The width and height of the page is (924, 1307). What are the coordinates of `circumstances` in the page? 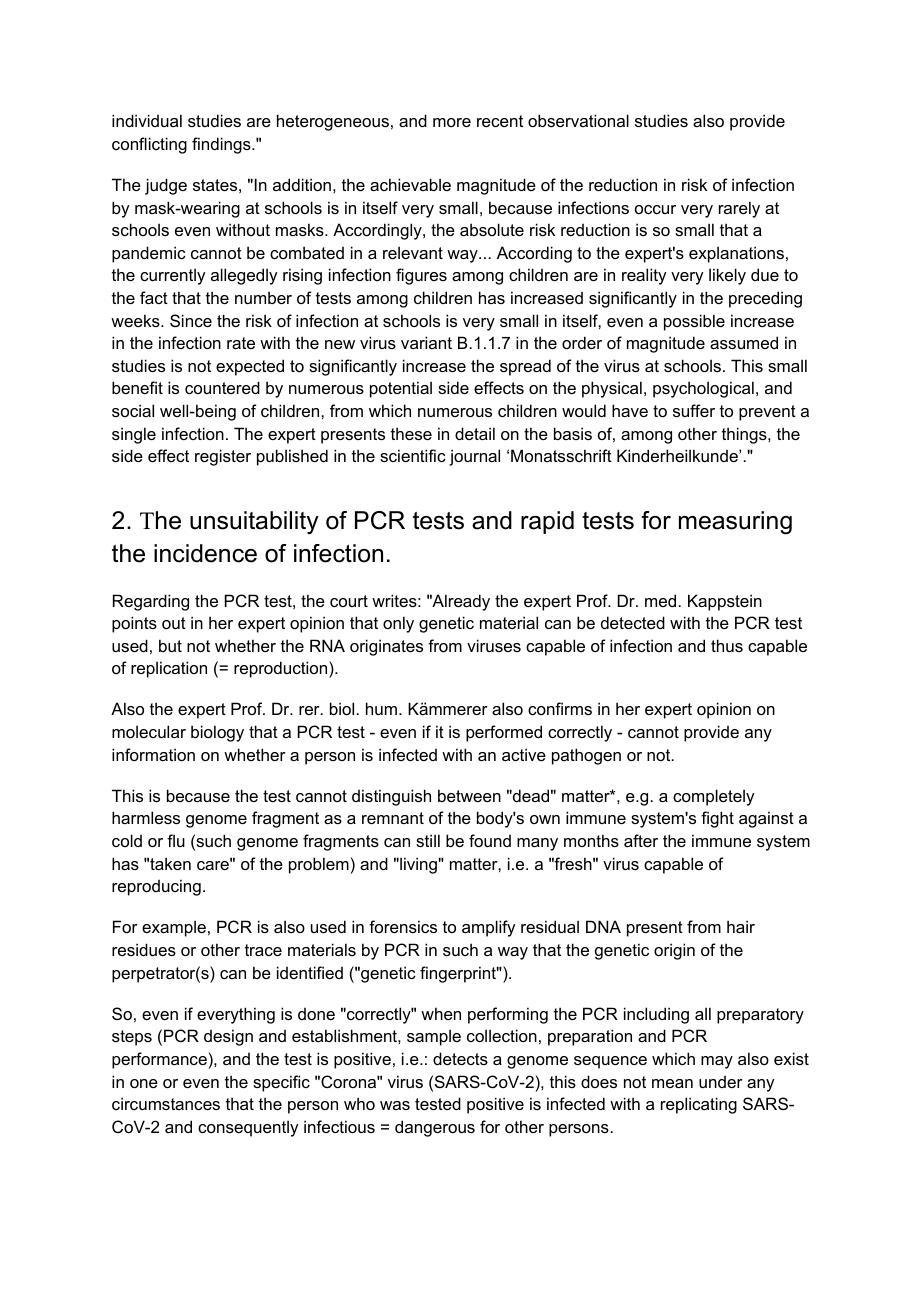 It's located at (166, 1103).
